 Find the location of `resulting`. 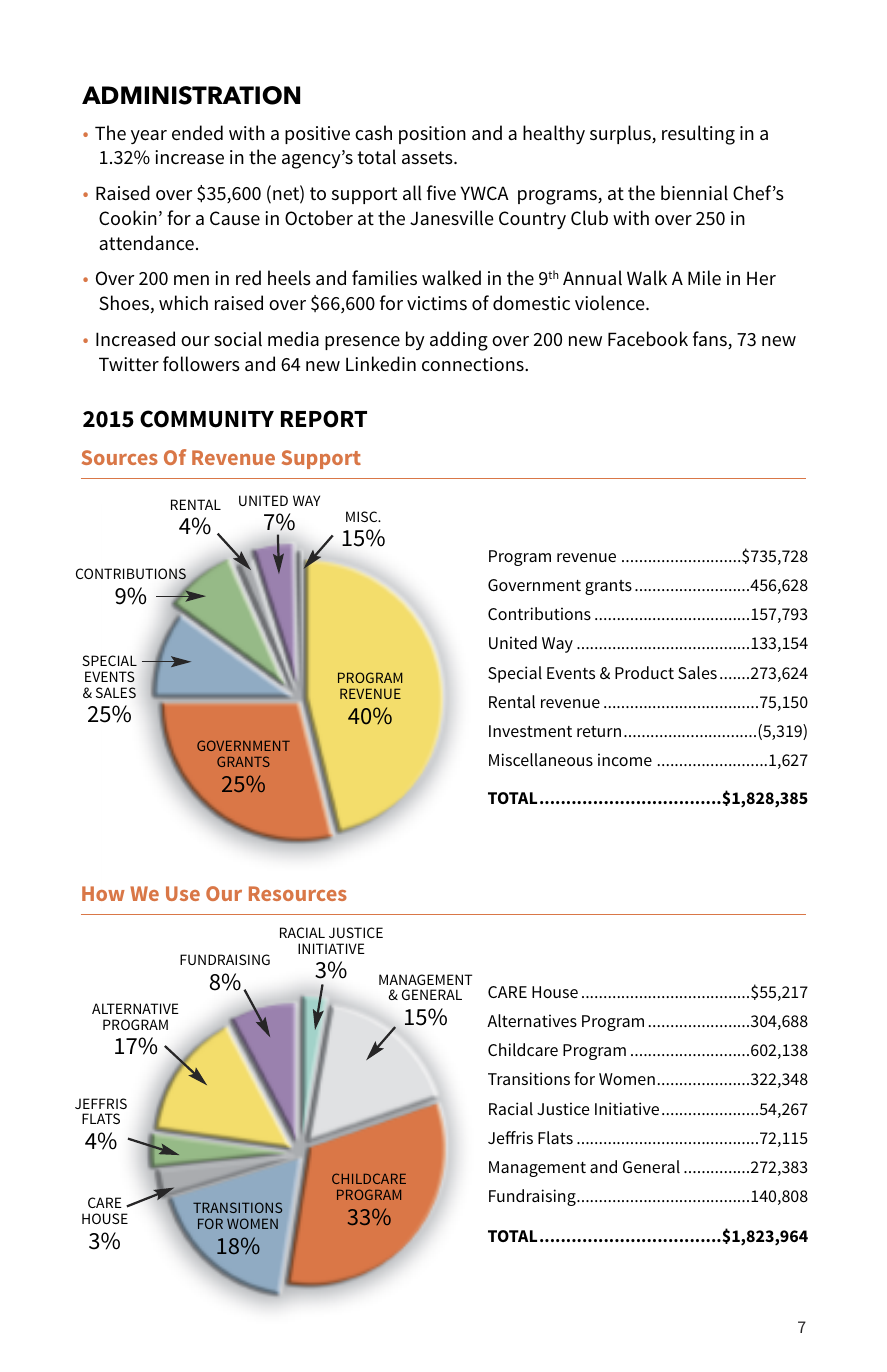

resulting is located at coordinates (698, 135).
